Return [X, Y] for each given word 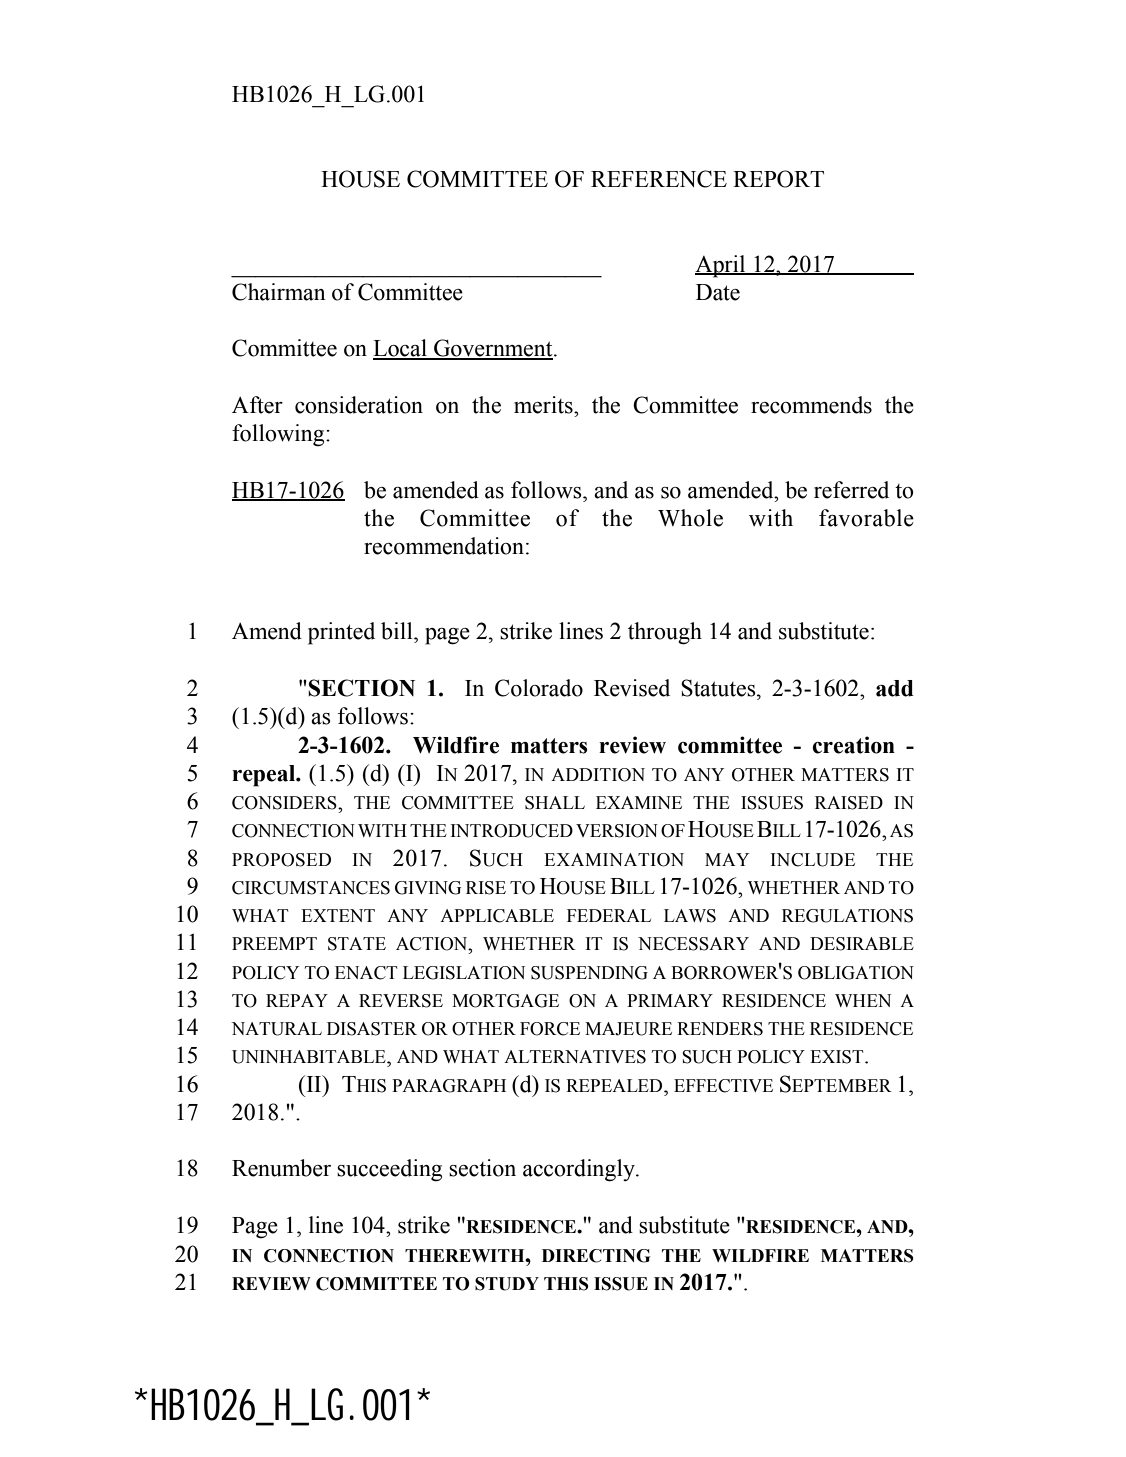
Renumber [281, 1168]
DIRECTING [596, 1256]
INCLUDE [813, 860]
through [665, 633]
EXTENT [338, 915]
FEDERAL [609, 915]
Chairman [279, 292]
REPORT [778, 179]
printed [341, 633]
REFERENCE [659, 179]
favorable [866, 518]
